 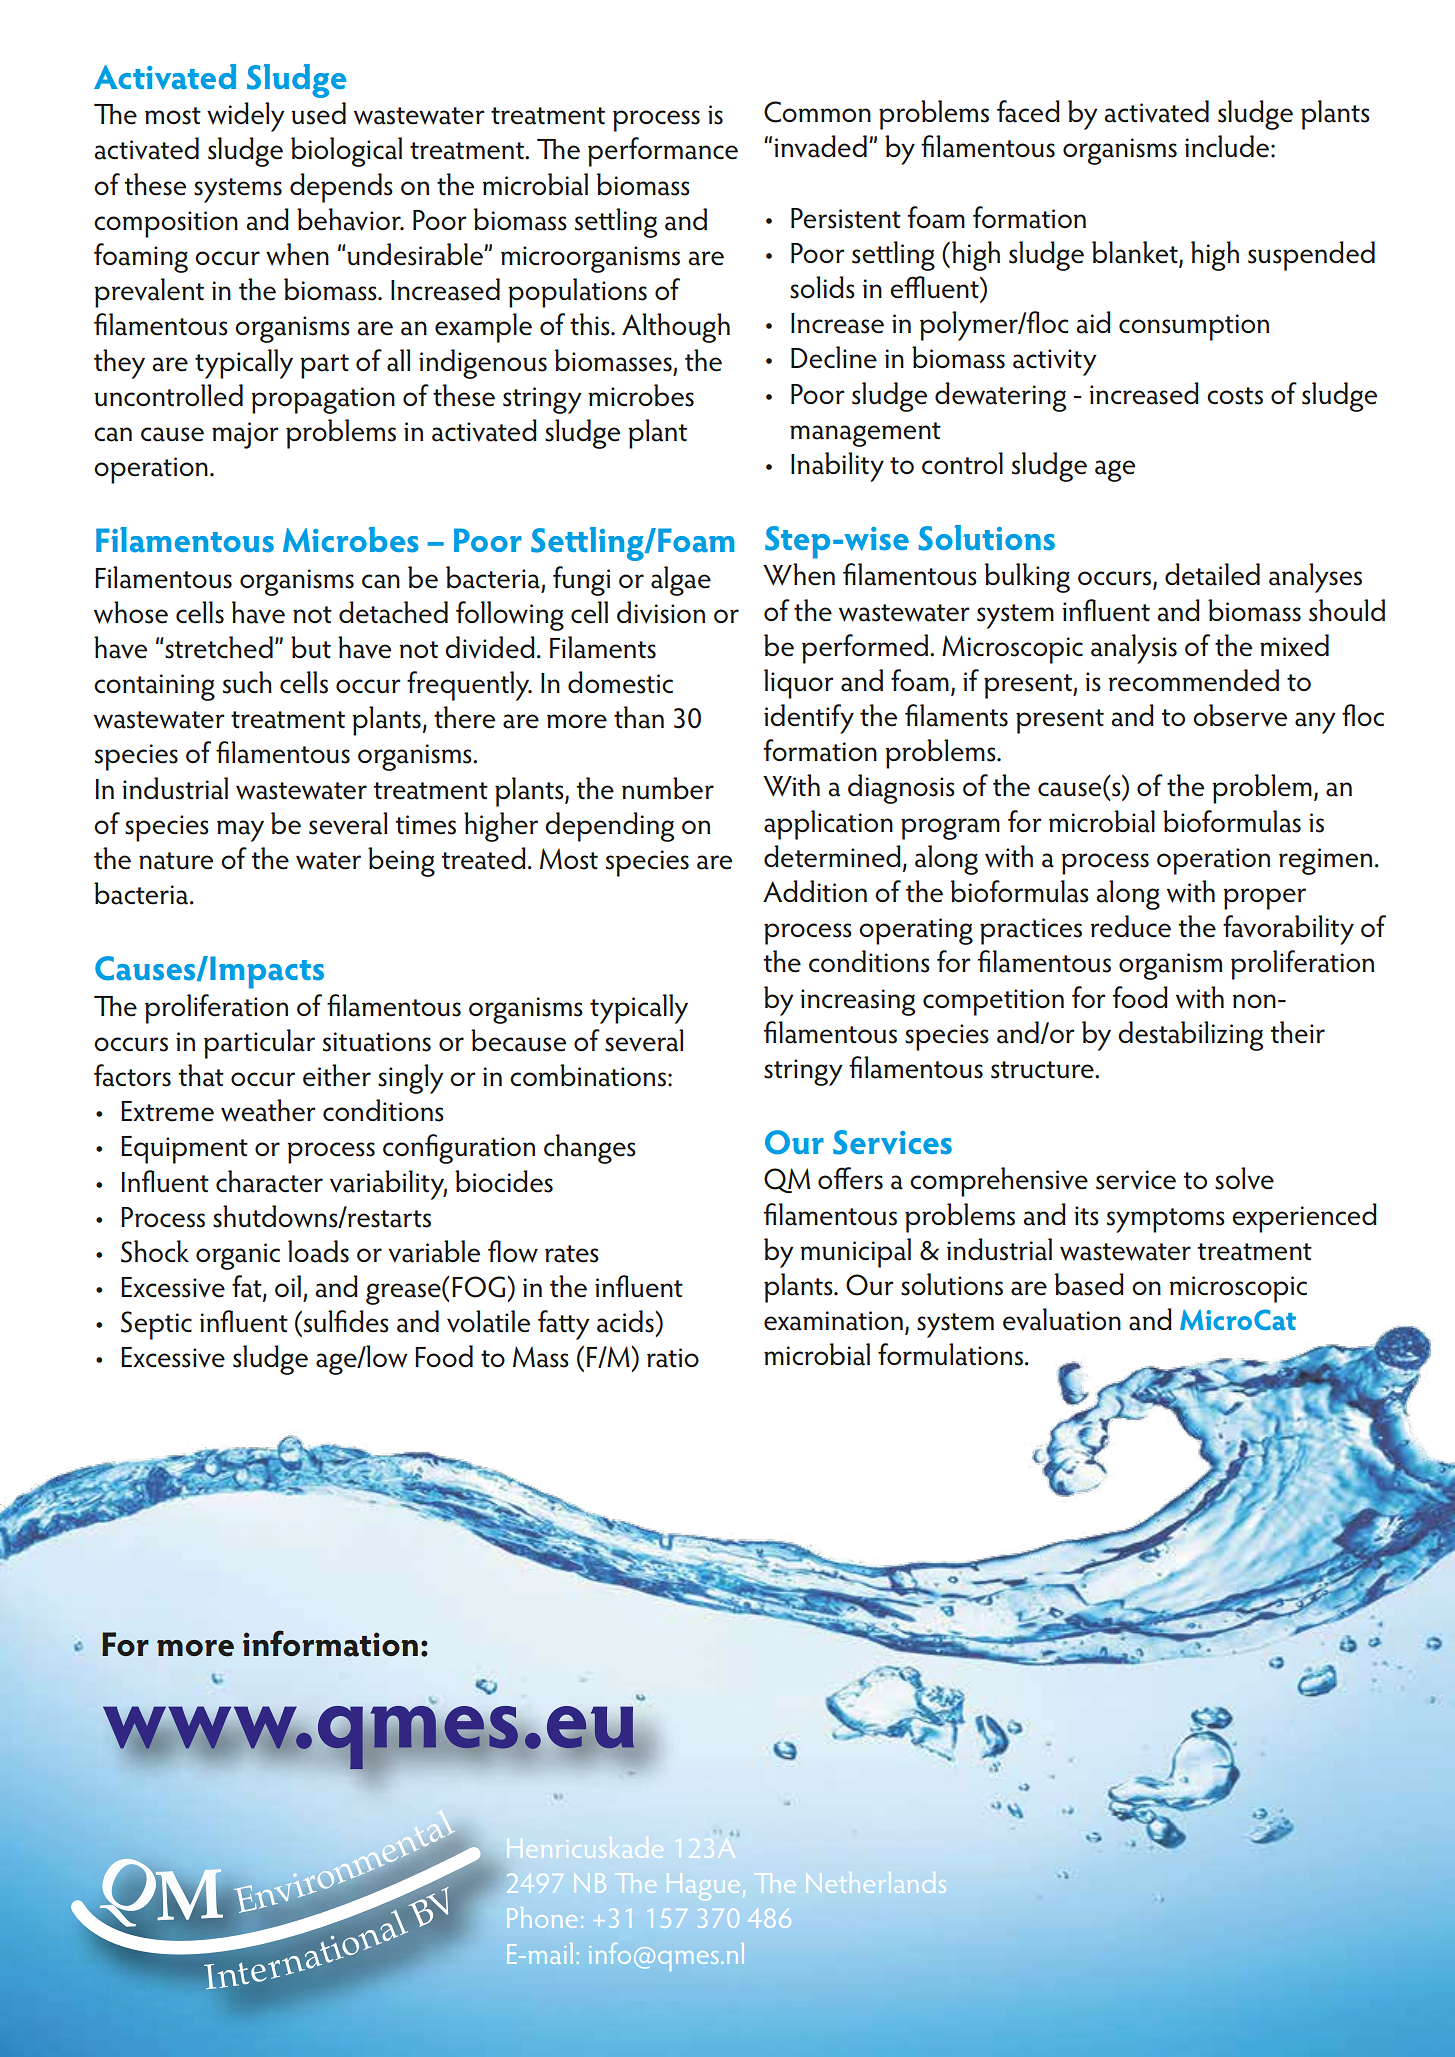 What do you see at coordinates (857, 1002) in the screenshot?
I see `increasing` at bounding box center [857, 1002].
